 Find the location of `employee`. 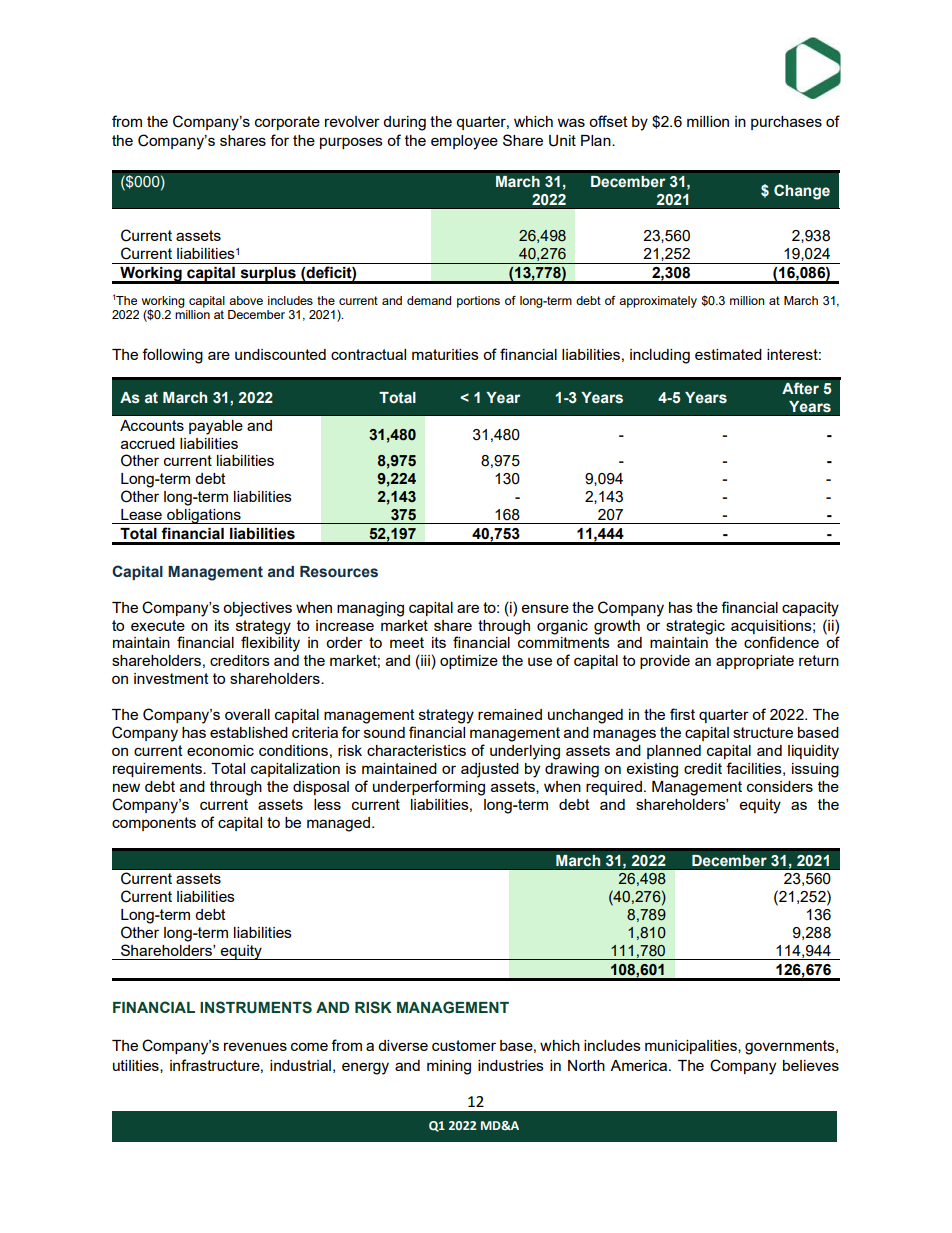

employee is located at coordinates (464, 142).
